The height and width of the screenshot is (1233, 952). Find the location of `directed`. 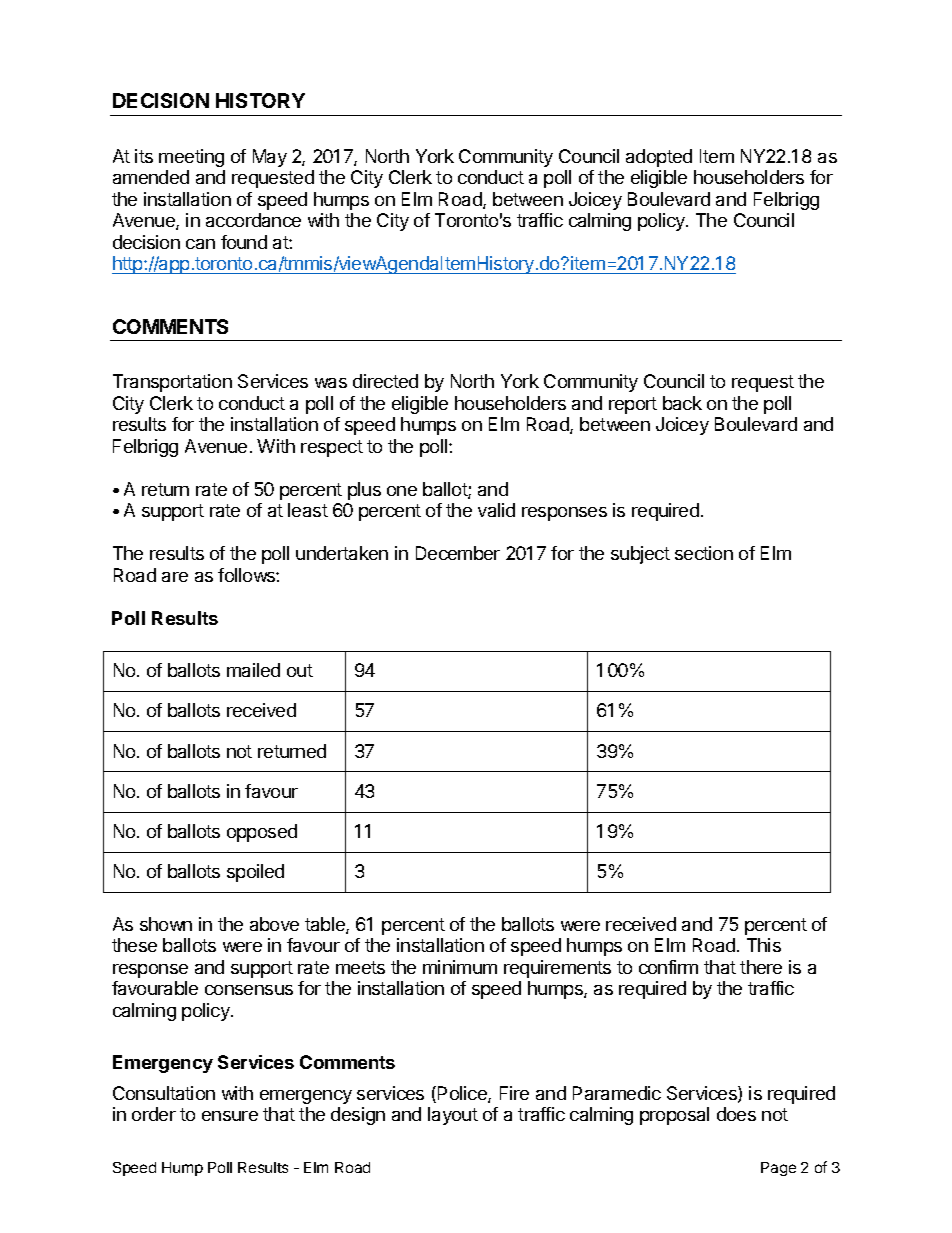

directed is located at coordinates (385, 381).
